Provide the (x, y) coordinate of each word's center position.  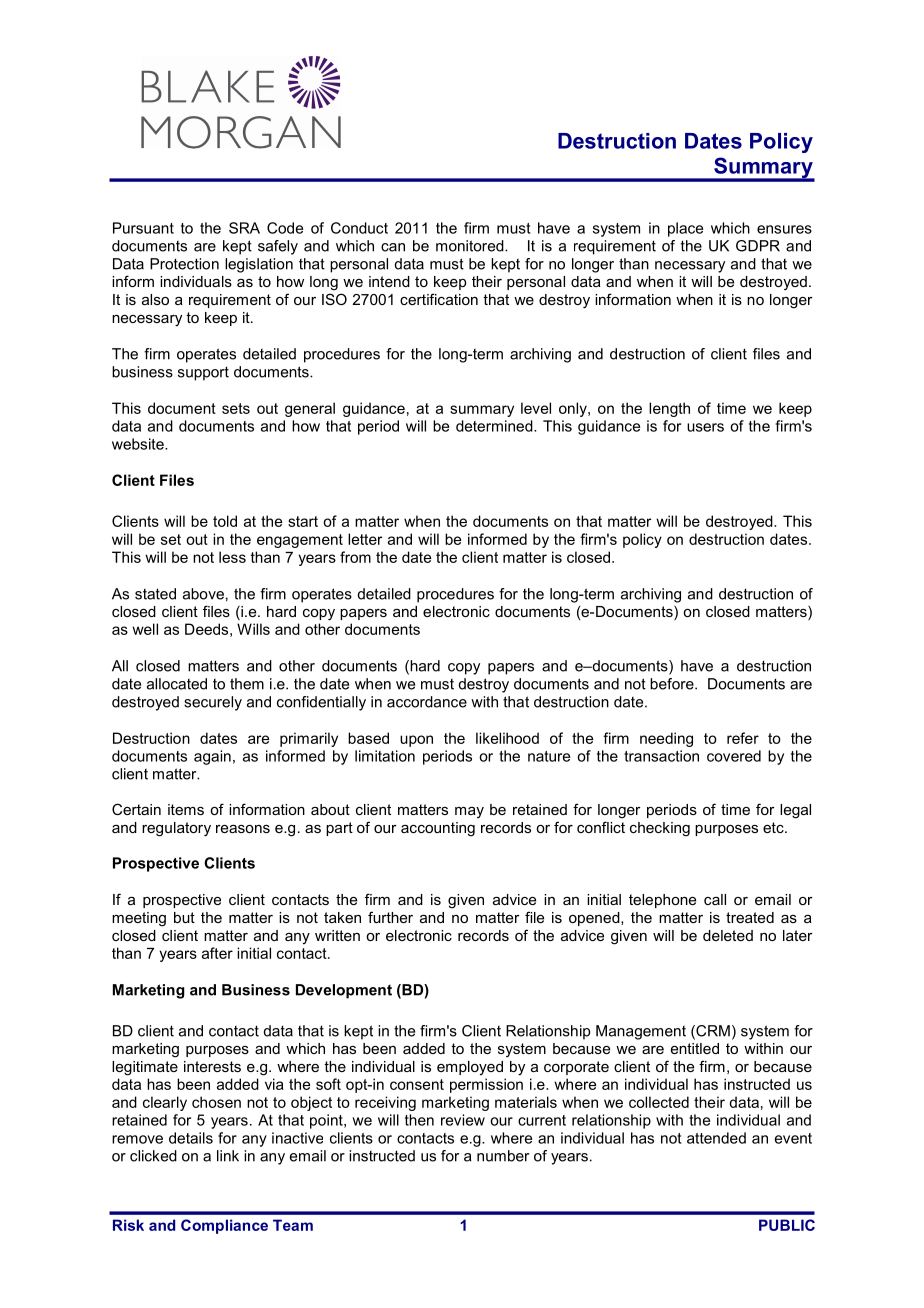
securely (213, 703)
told (225, 521)
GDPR (758, 246)
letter (365, 539)
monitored (471, 246)
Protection (184, 264)
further (390, 917)
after (217, 953)
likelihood (507, 738)
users (705, 427)
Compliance (224, 1226)
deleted (728, 935)
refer (743, 738)
